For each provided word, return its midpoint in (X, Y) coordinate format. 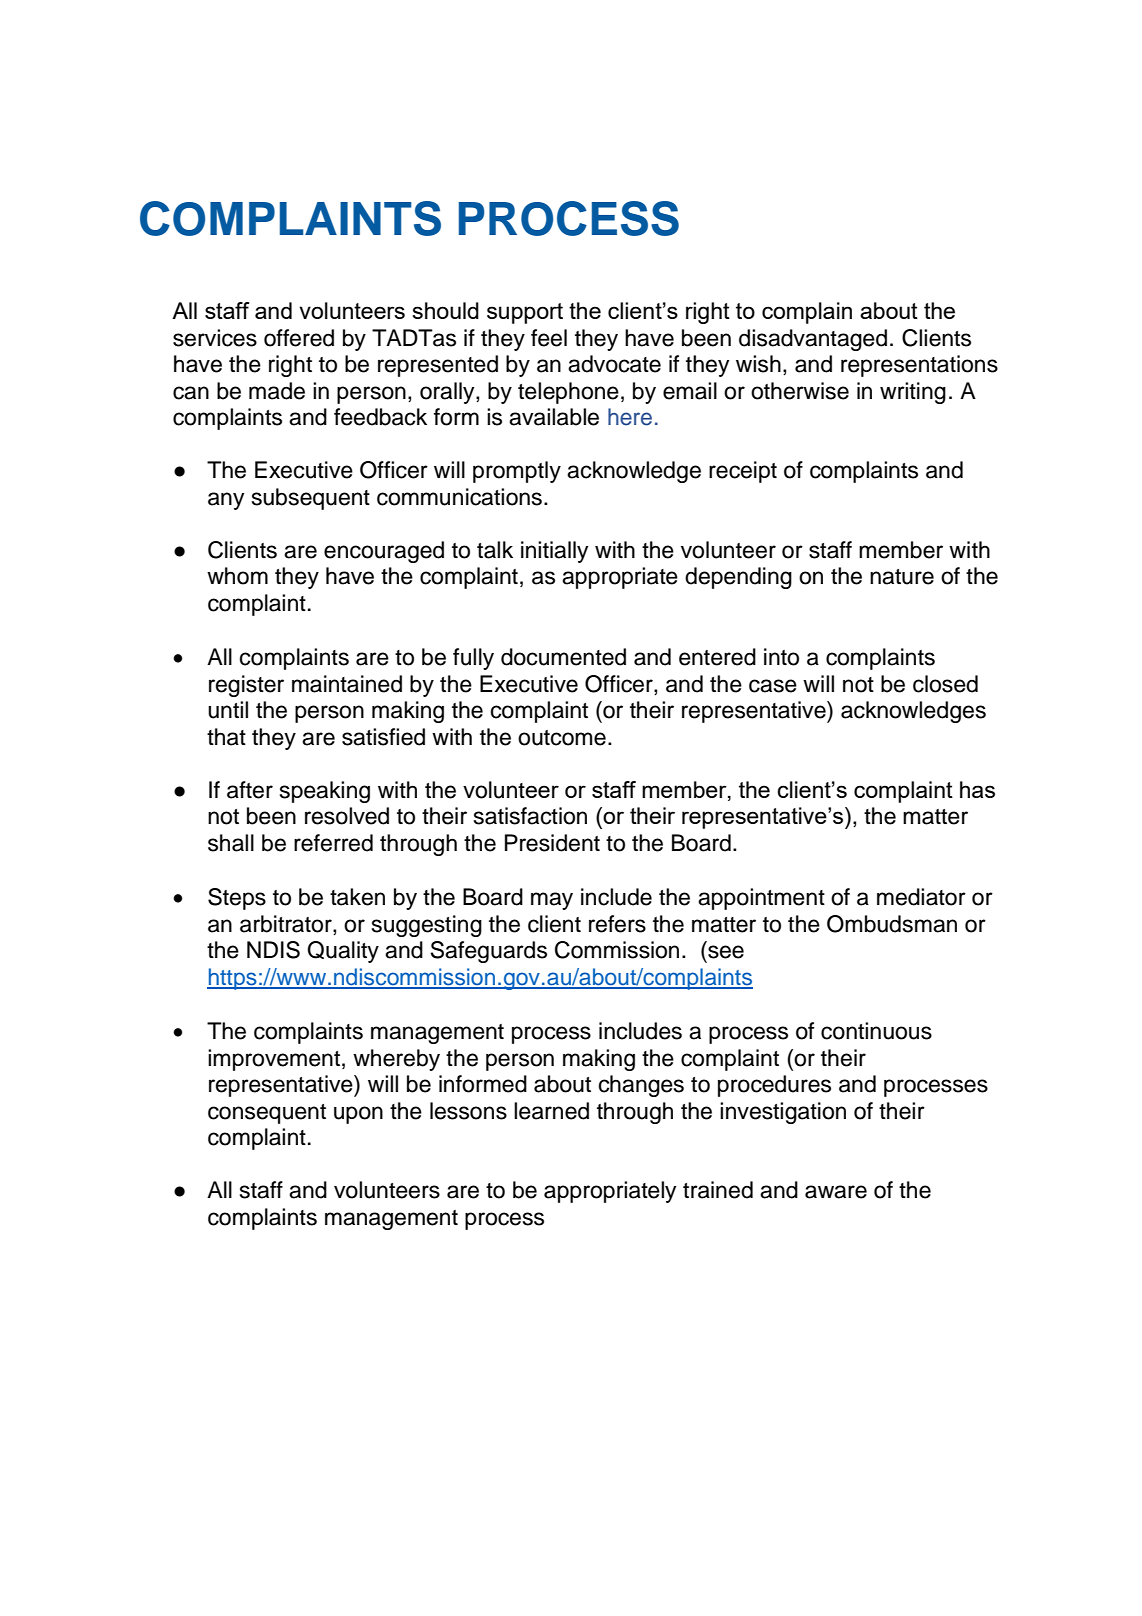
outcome (562, 738)
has (977, 789)
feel (549, 338)
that (226, 737)
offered (299, 338)
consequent (267, 1114)
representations (919, 366)
